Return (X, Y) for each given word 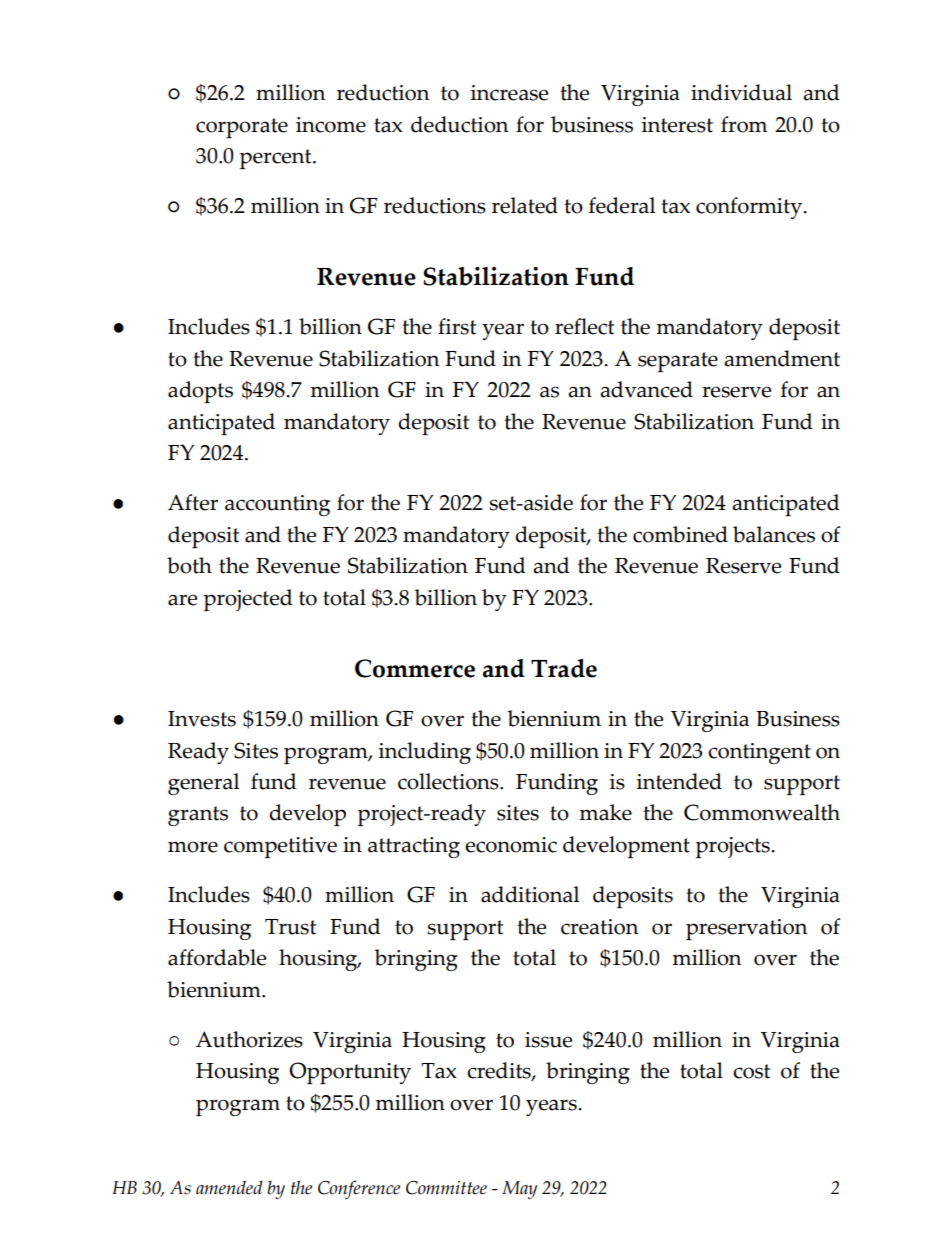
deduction (459, 124)
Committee (446, 1188)
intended (679, 781)
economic (511, 845)
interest (677, 125)
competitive (280, 847)
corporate (242, 128)
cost (751, 1071)
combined (680, 534)
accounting (277, 505)
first (457, 326)
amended (229, 1187)
